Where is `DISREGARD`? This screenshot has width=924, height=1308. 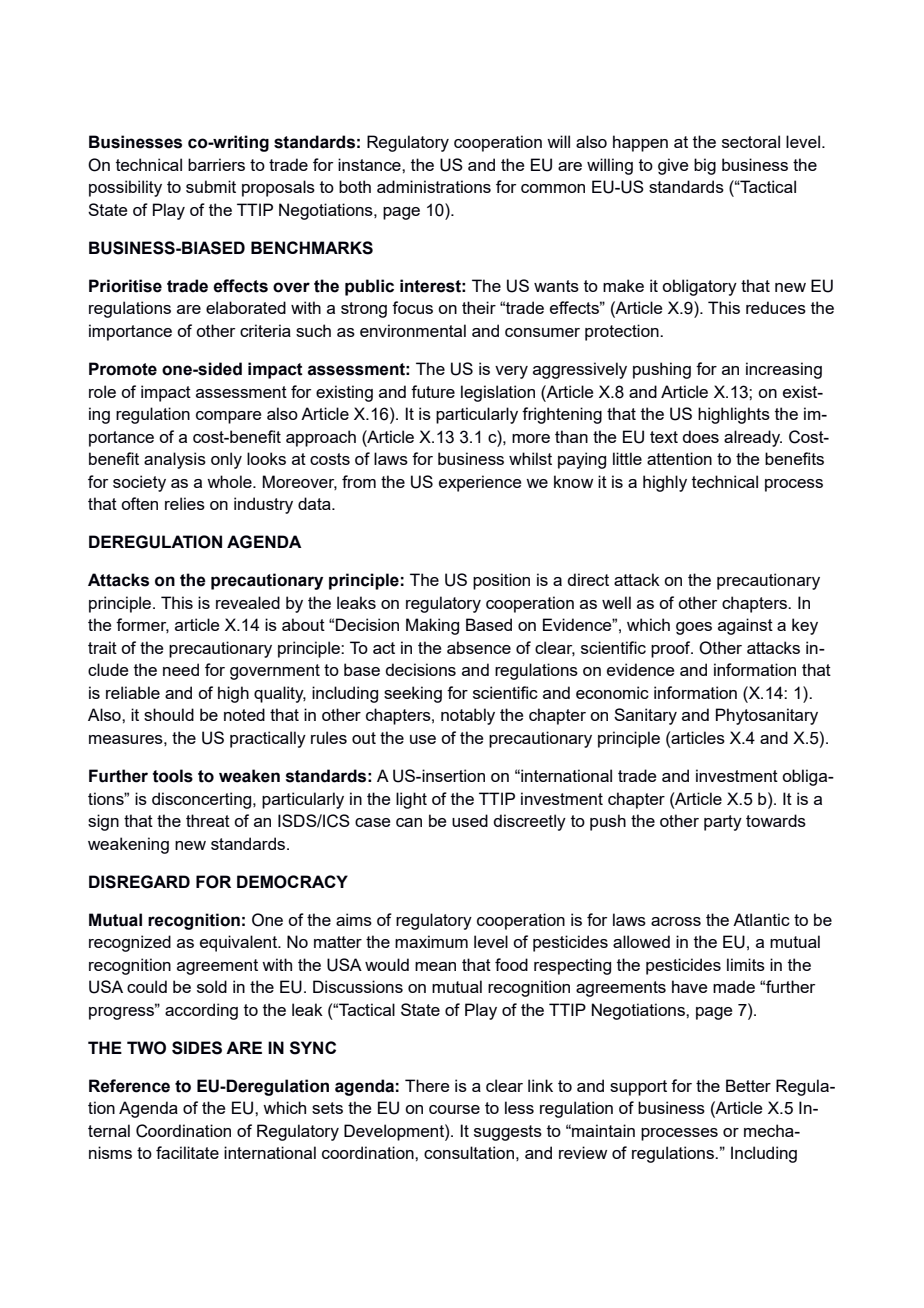 DISREGARD is located at coordinates (139, 882).
